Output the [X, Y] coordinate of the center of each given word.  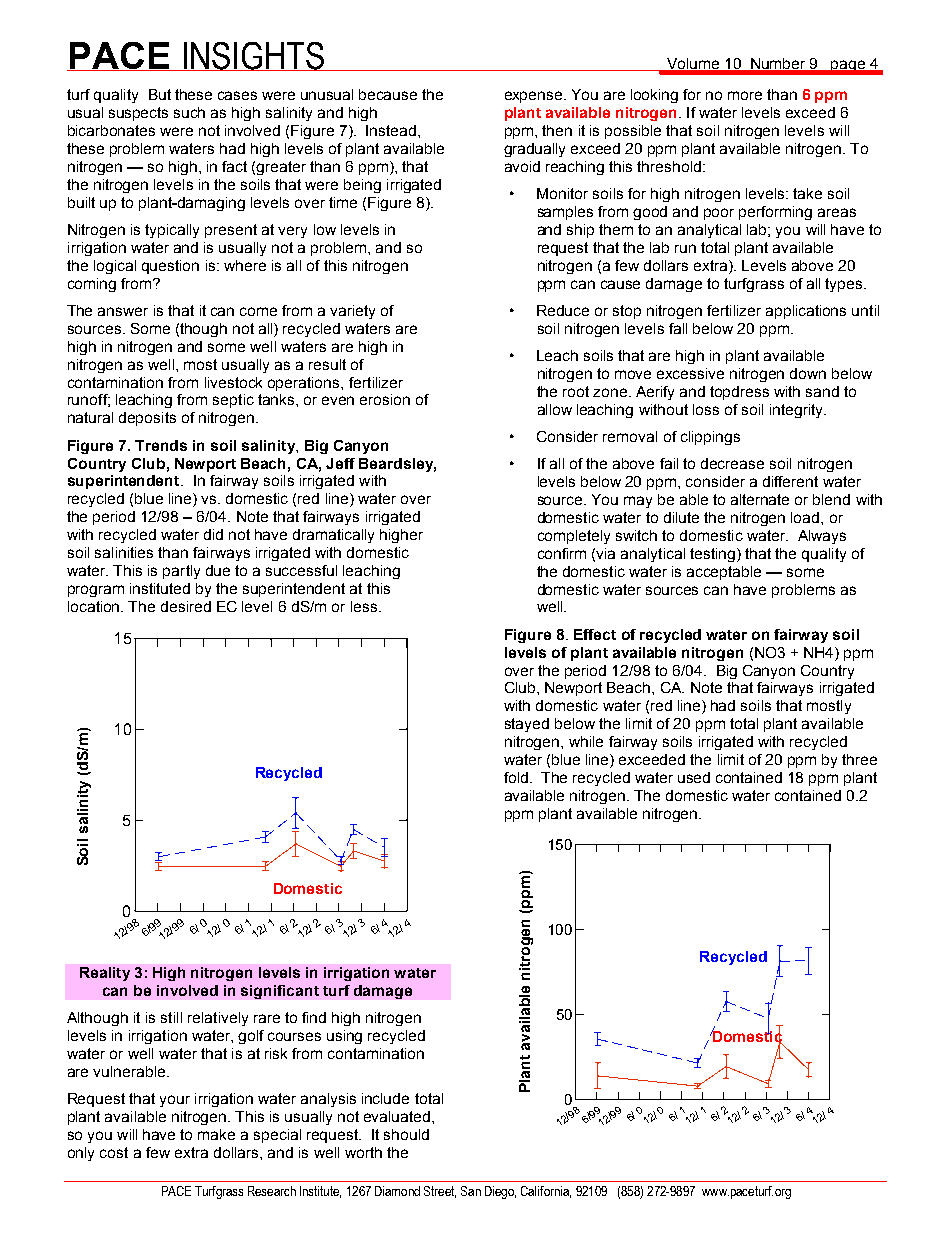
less [364, 606]
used [694, 777]
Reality [105, 974]
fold [516, 777]
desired [186, 606]
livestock [233, 382]
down [808, 373]
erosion [385, 399]
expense [535, 97]
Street [440, 1192]
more [745, 95]
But [160, 94]
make [216, 1134]
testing [714, 555]
